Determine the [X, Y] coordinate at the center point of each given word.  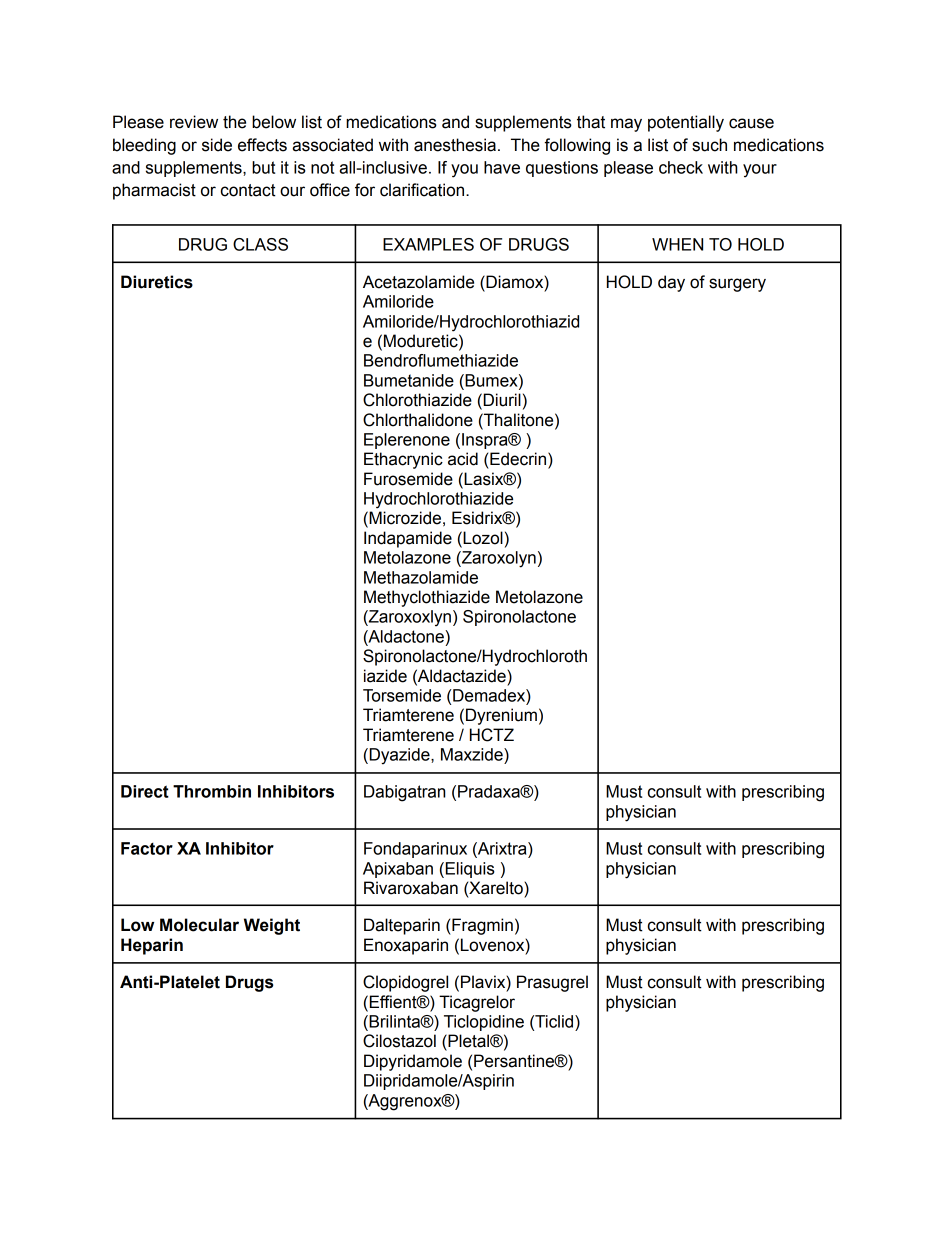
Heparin [152, 946]
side [217, 145]
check [681, 167]
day [671, 283]
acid [463, 459]
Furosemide [408, 479]
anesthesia [455, 145]
